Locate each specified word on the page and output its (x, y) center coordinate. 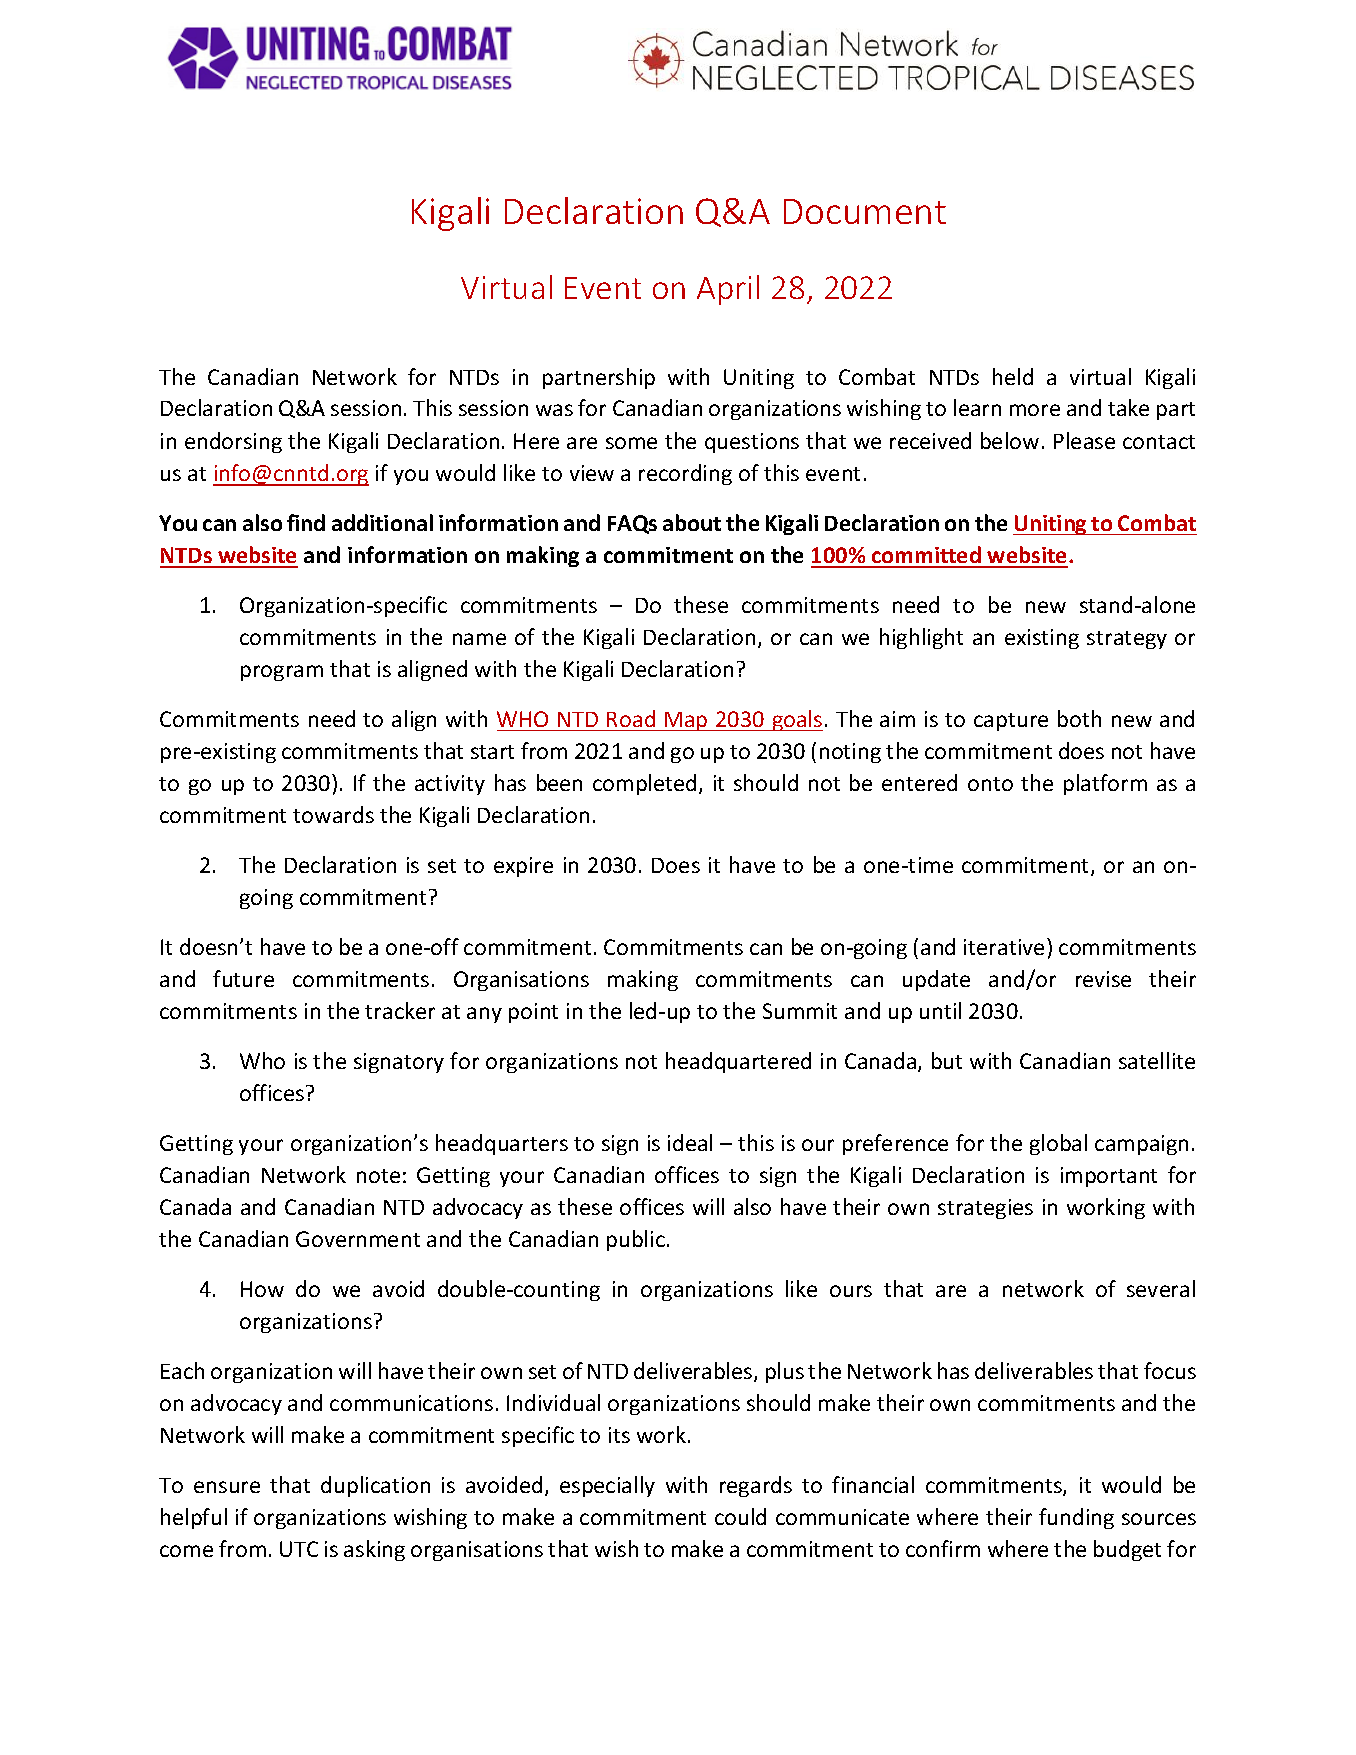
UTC (299, 1549)
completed (644, 784)
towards (333, 814)
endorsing (233, 442)
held (1013, 376)
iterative (1004, 947)
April (728, 290)
